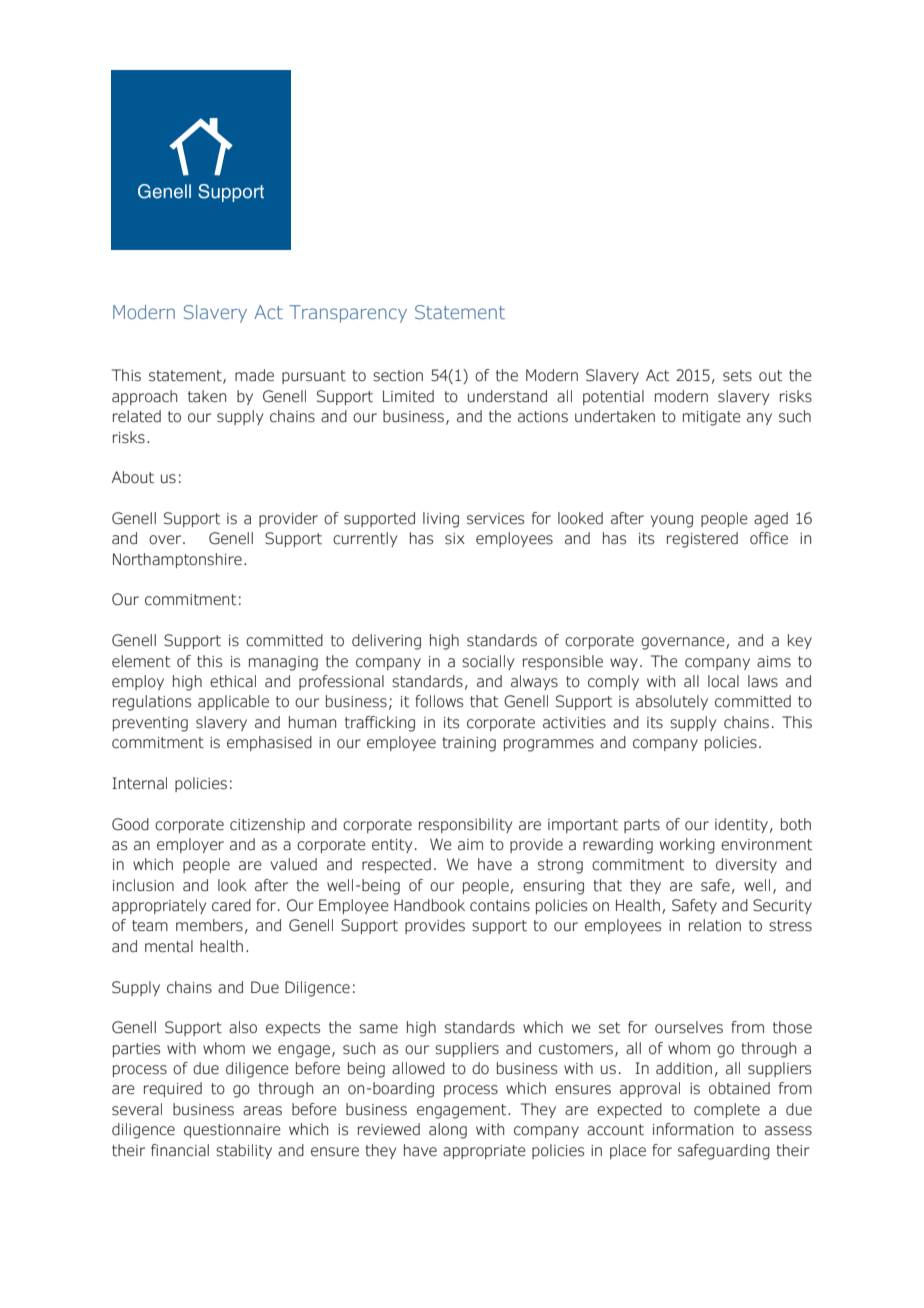 The width and height of the screenshot is (924, 1308). Describe the element at coordinates (500, 906) in the screenshot. I see `contains` at that location.
